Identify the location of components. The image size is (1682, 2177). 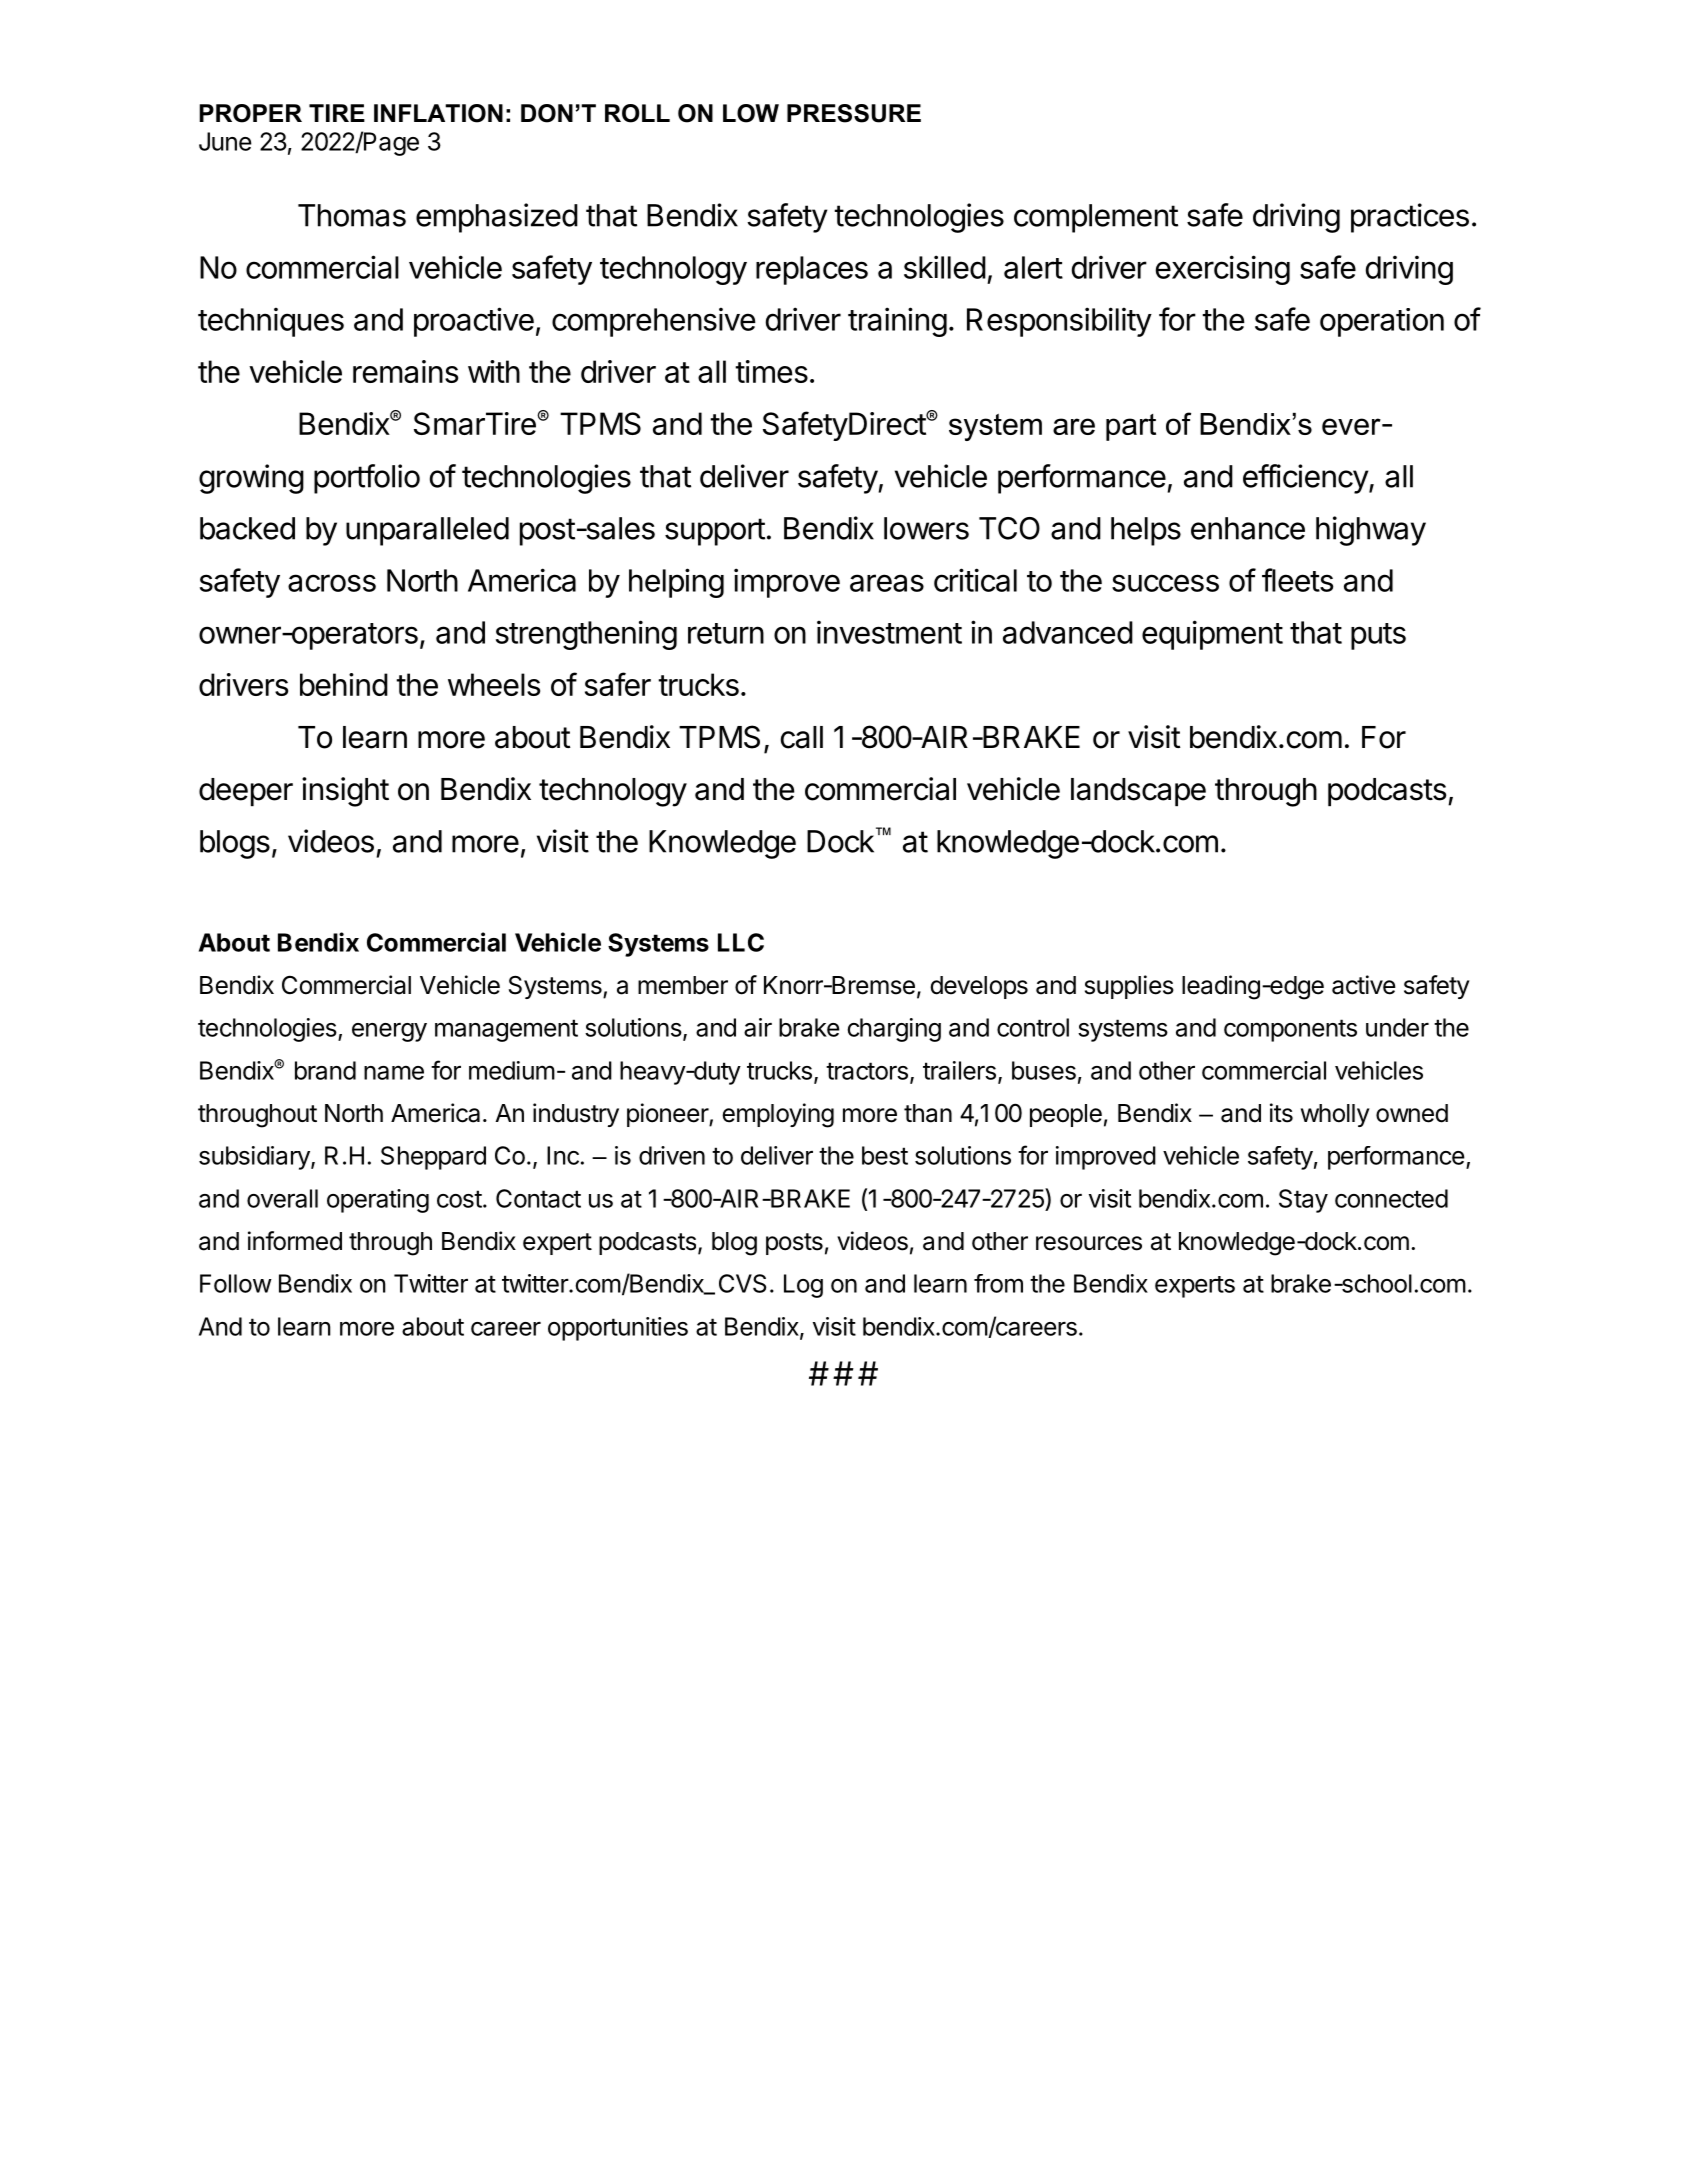
(1290, 1030).
